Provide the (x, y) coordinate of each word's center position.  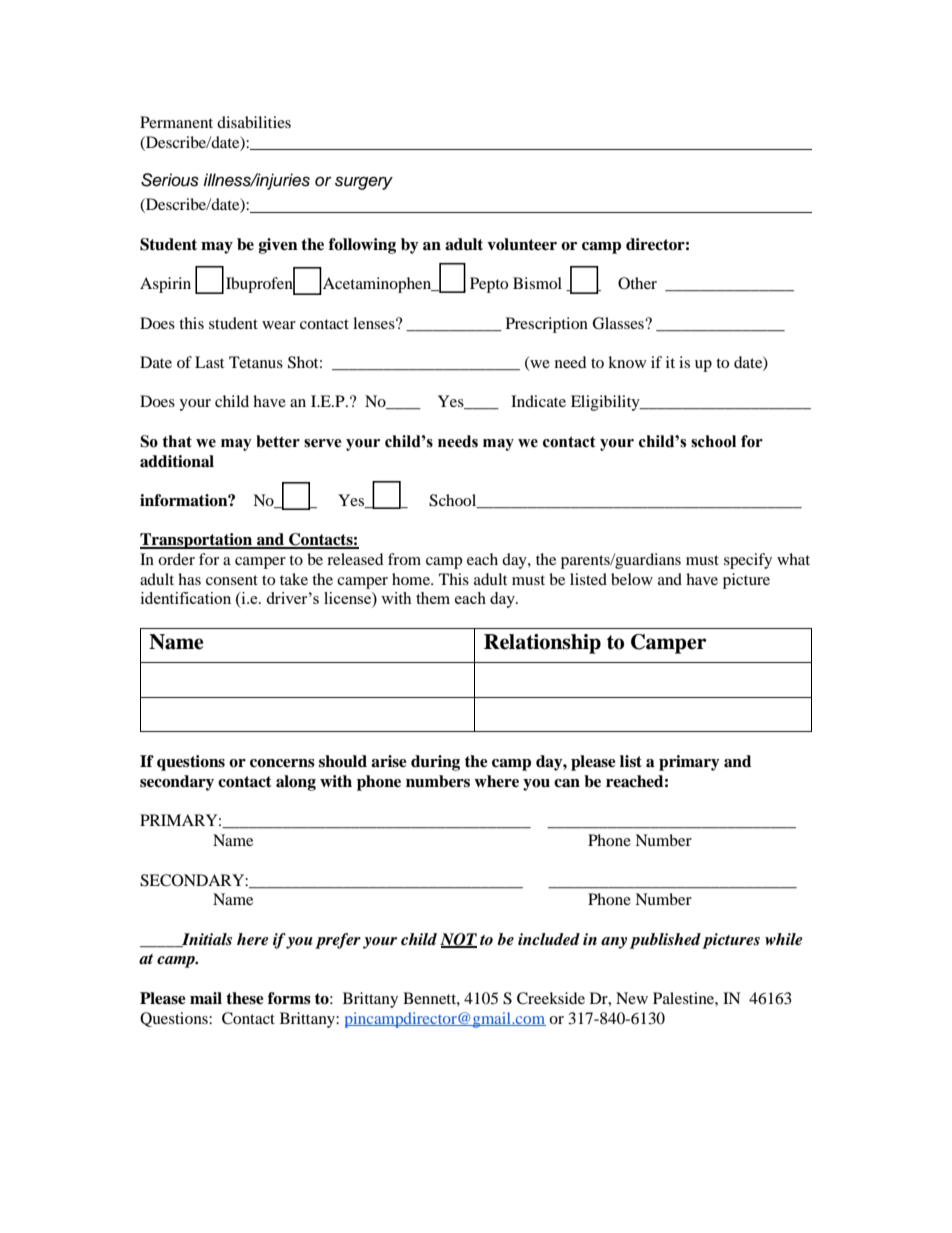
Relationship (542, 644)
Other (637, 283)
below (632, 579)
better (278, 441)
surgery (364, 183)
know (627, 362)
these (245, 998)
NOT (458, 940)
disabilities (254, 122)
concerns (282, 763)
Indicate (538, 401)
